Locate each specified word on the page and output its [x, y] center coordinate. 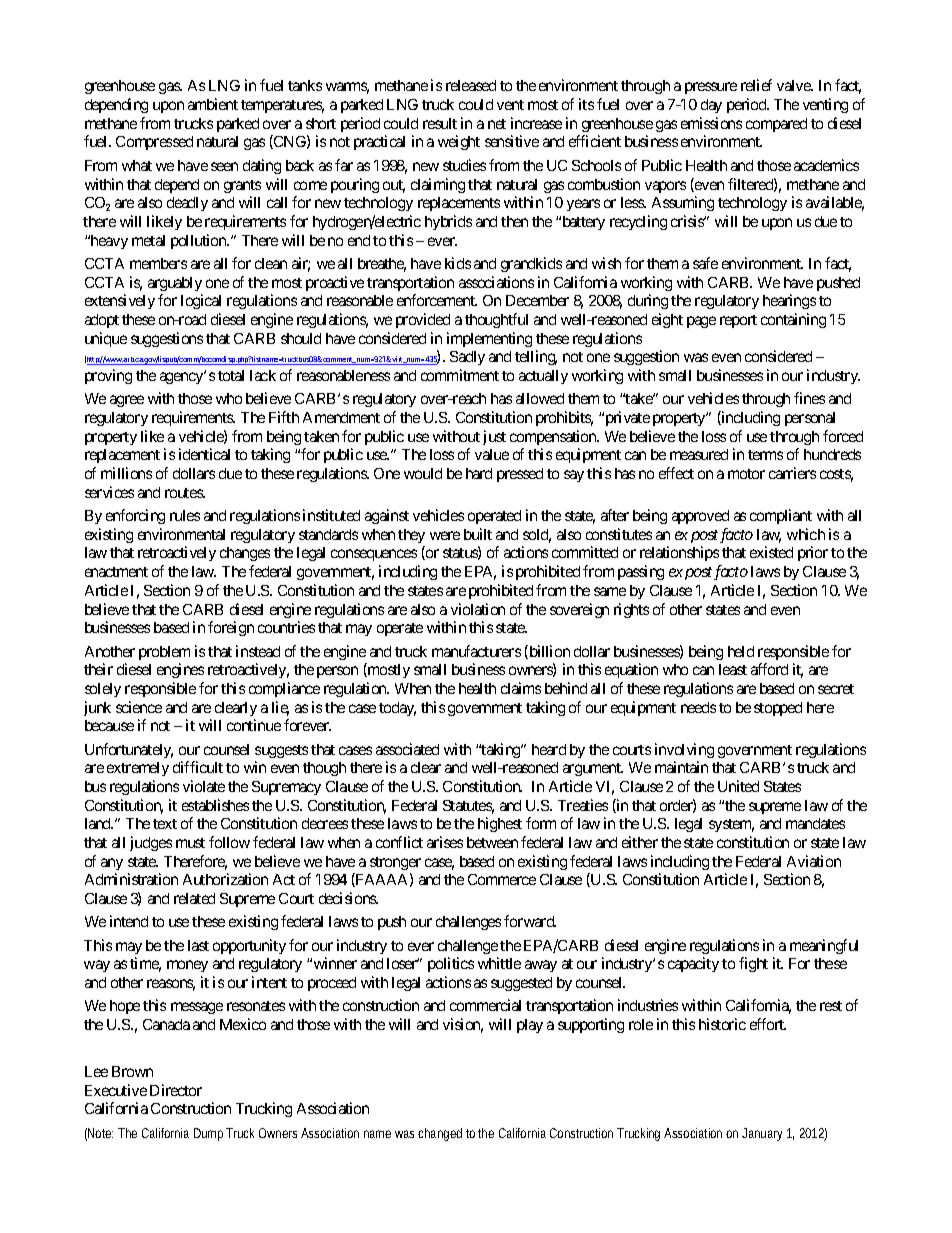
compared [776, 125]
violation [478, 609]
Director [176, 1090]
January [762, 1134]
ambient [213, 104]
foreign [231, 628]
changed [440, 1134]
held [741, 651]
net [497, 124]
